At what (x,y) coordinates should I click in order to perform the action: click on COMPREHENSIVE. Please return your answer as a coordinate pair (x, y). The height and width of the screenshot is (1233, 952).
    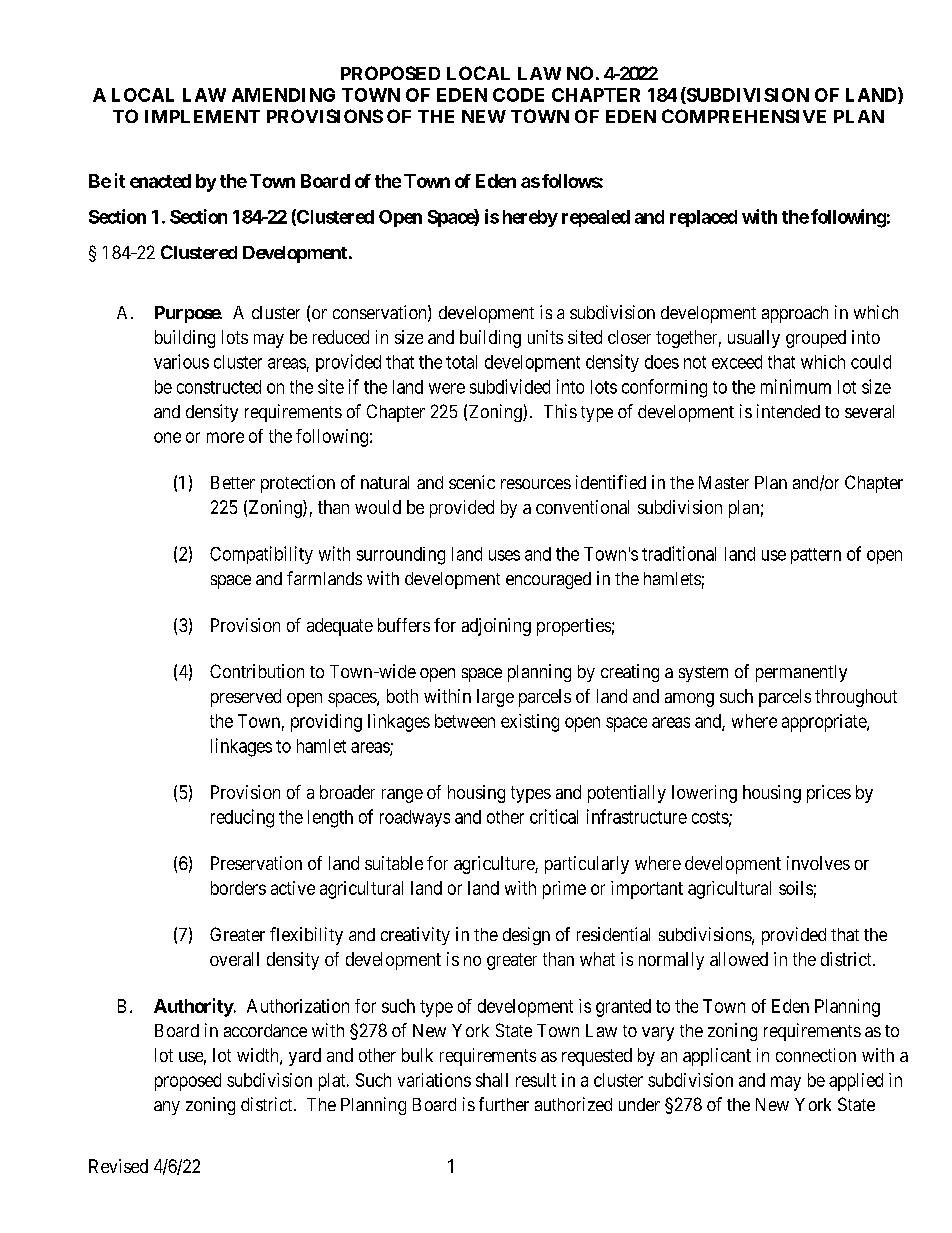
    Looking at the image, I should click on (744, 116).
